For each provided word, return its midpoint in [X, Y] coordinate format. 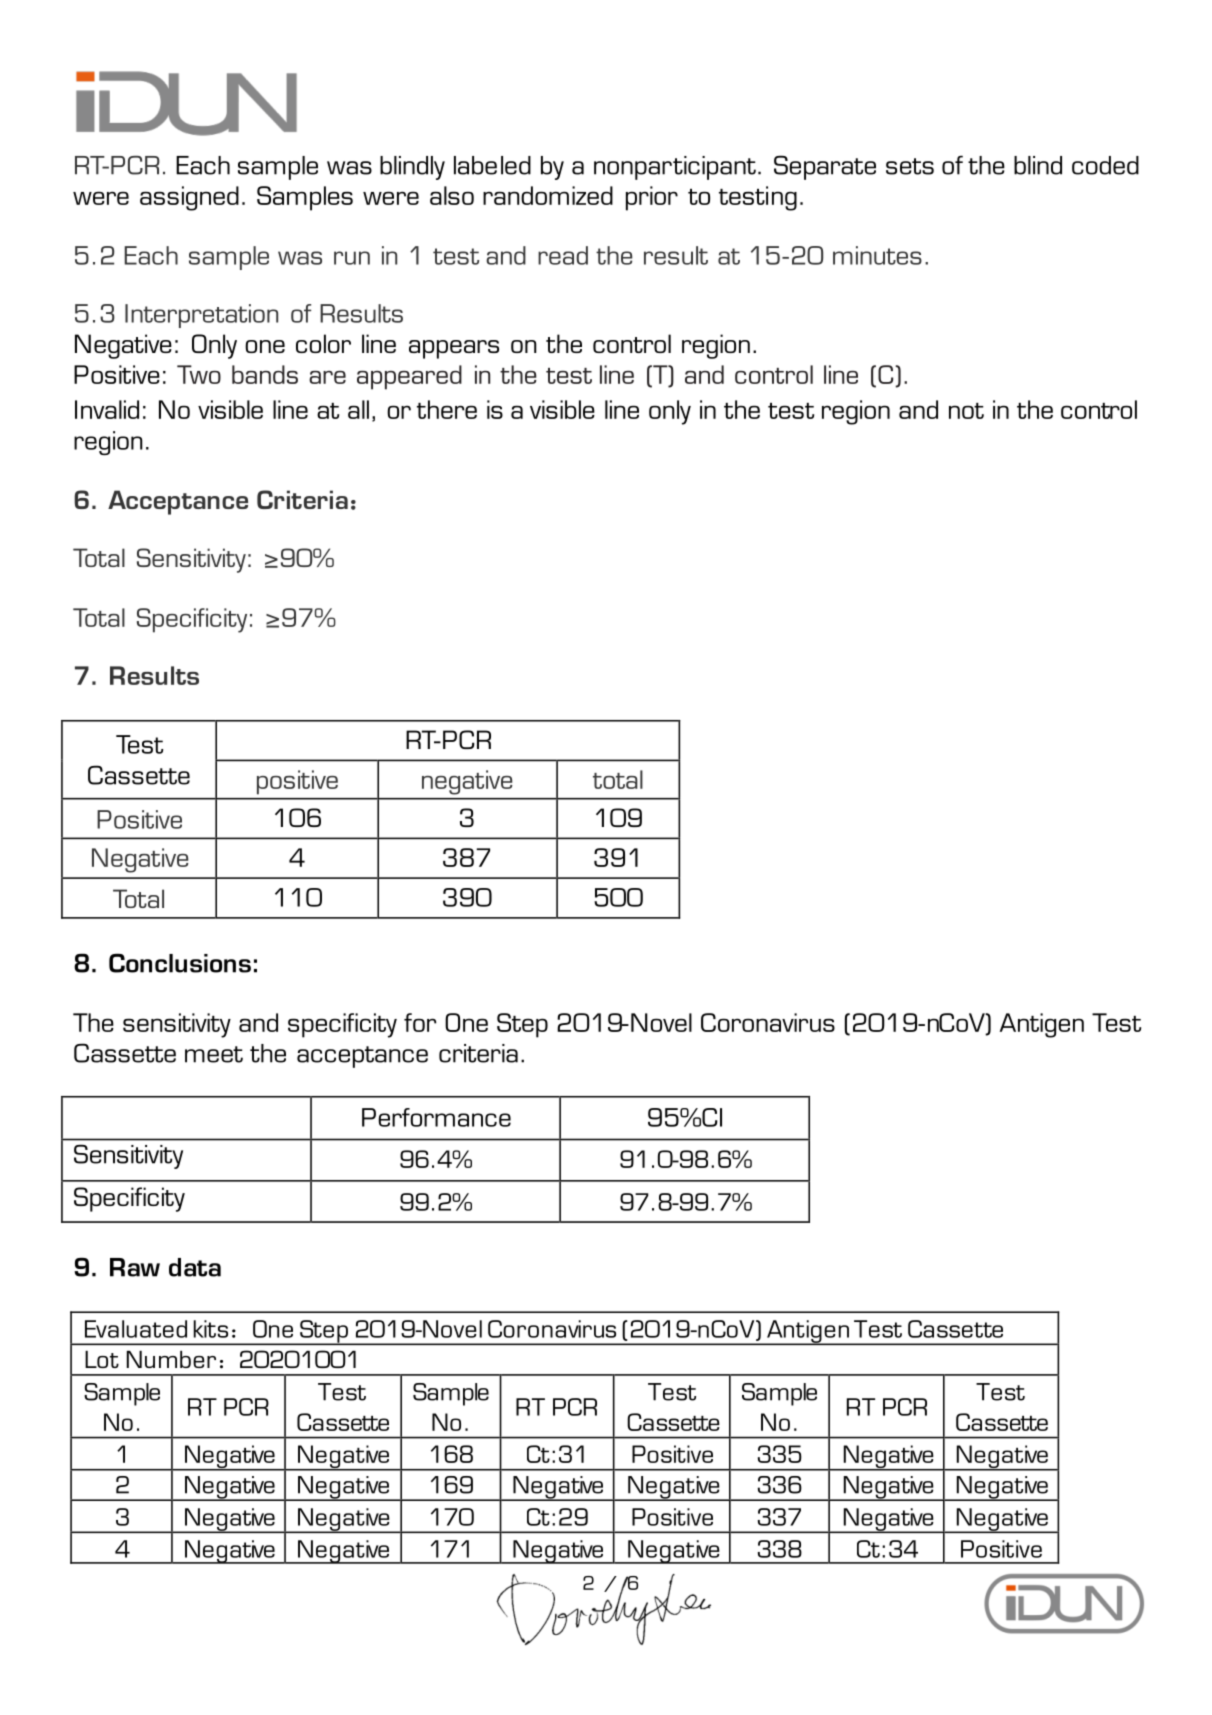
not [966, 411]
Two [199, 374]
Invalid [107, 409]
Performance [436, 1117]
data [195, 1267]
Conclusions [180, 963]
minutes [877, 255]
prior [652, 198]
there [447, 409]
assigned [189, 198]
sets [910, 166]
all [358, 409]
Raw [135, 1267]
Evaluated [136, 1329]
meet [214, 1054]
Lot [102, 1359]
